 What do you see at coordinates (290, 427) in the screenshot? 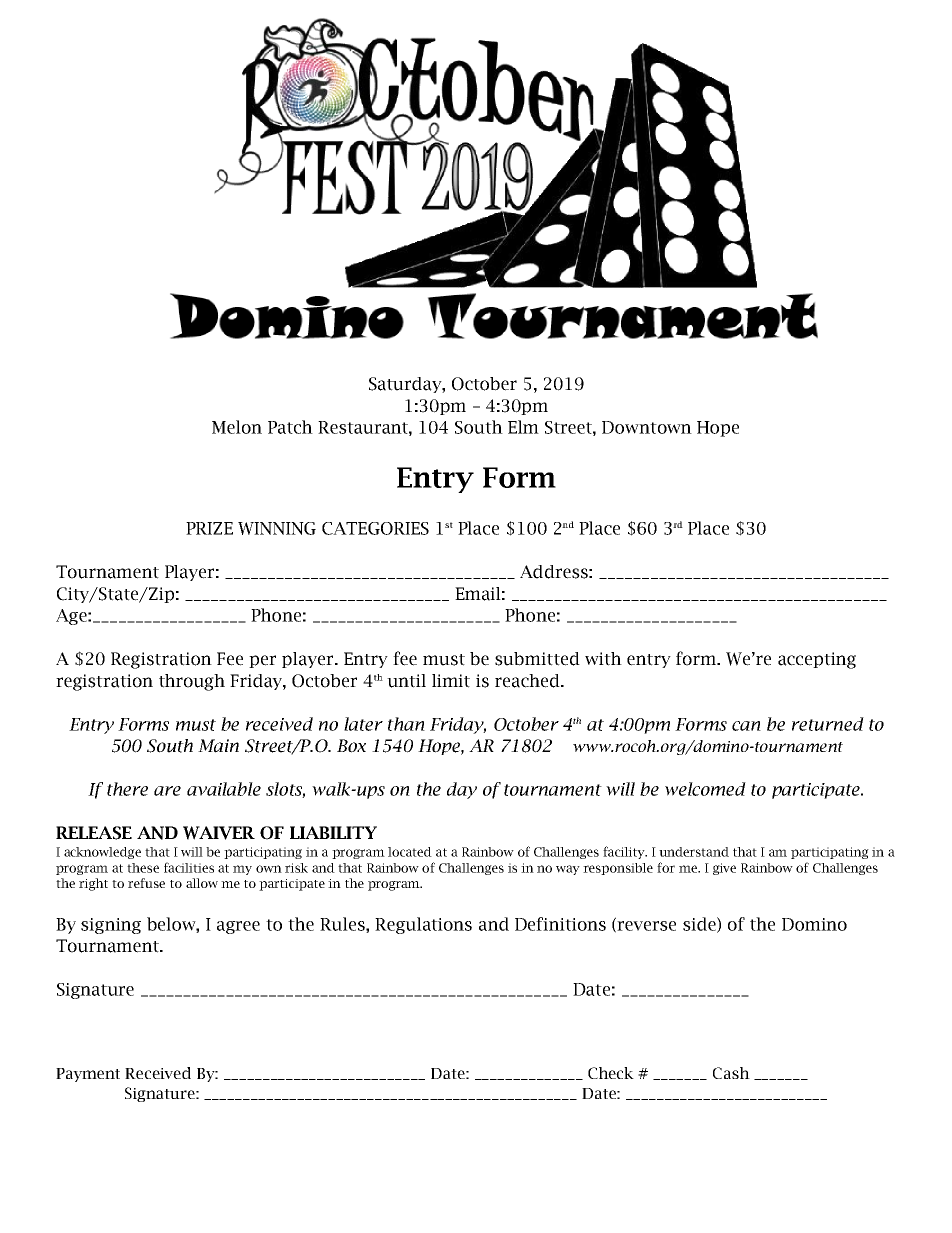
I see `Patch` at bounding box center [290, 427].
